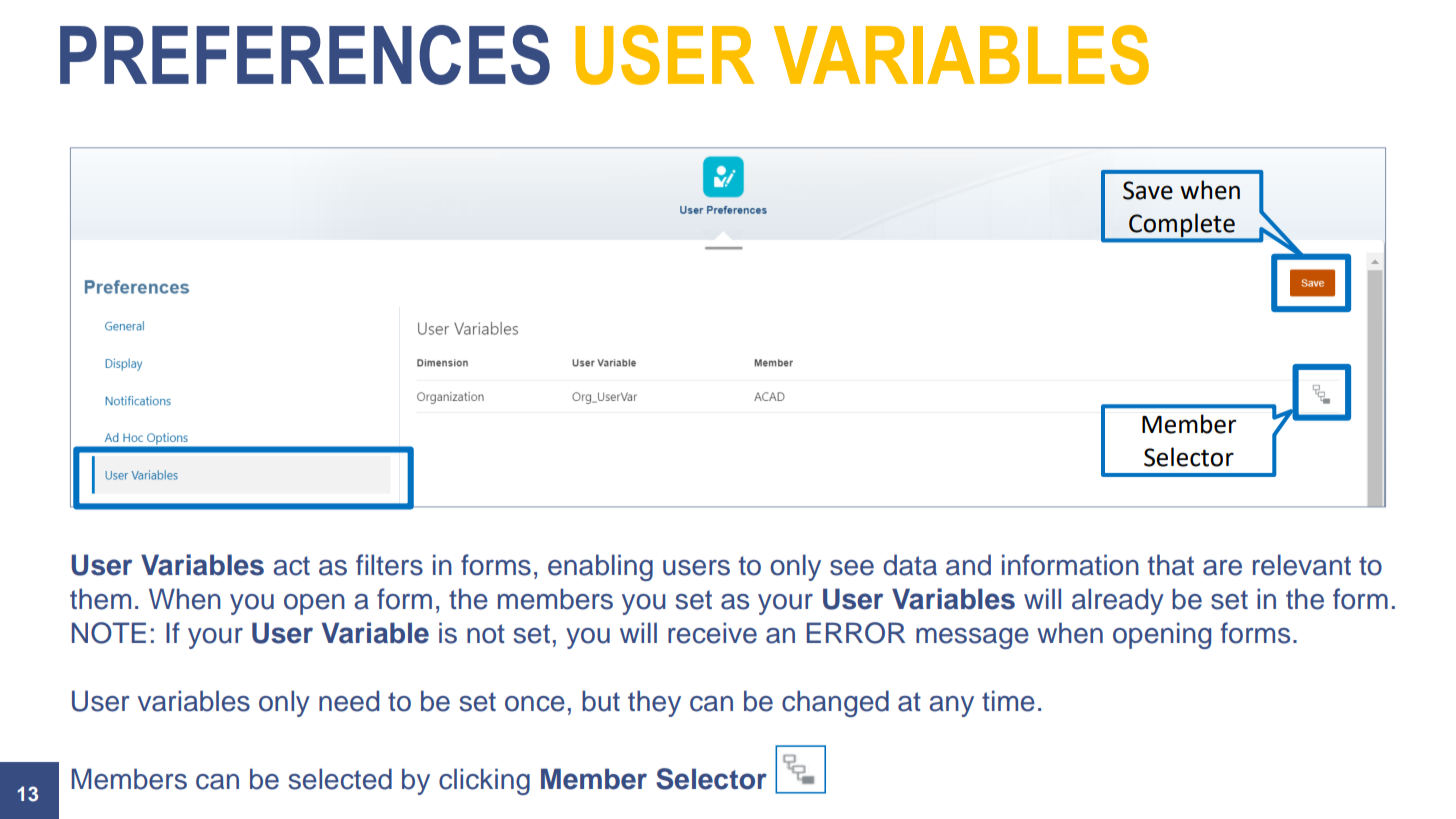  What do you see at coordinates (1148, 190) in the screenshot?
I see `Save` at bounding box center [1148, 190].
